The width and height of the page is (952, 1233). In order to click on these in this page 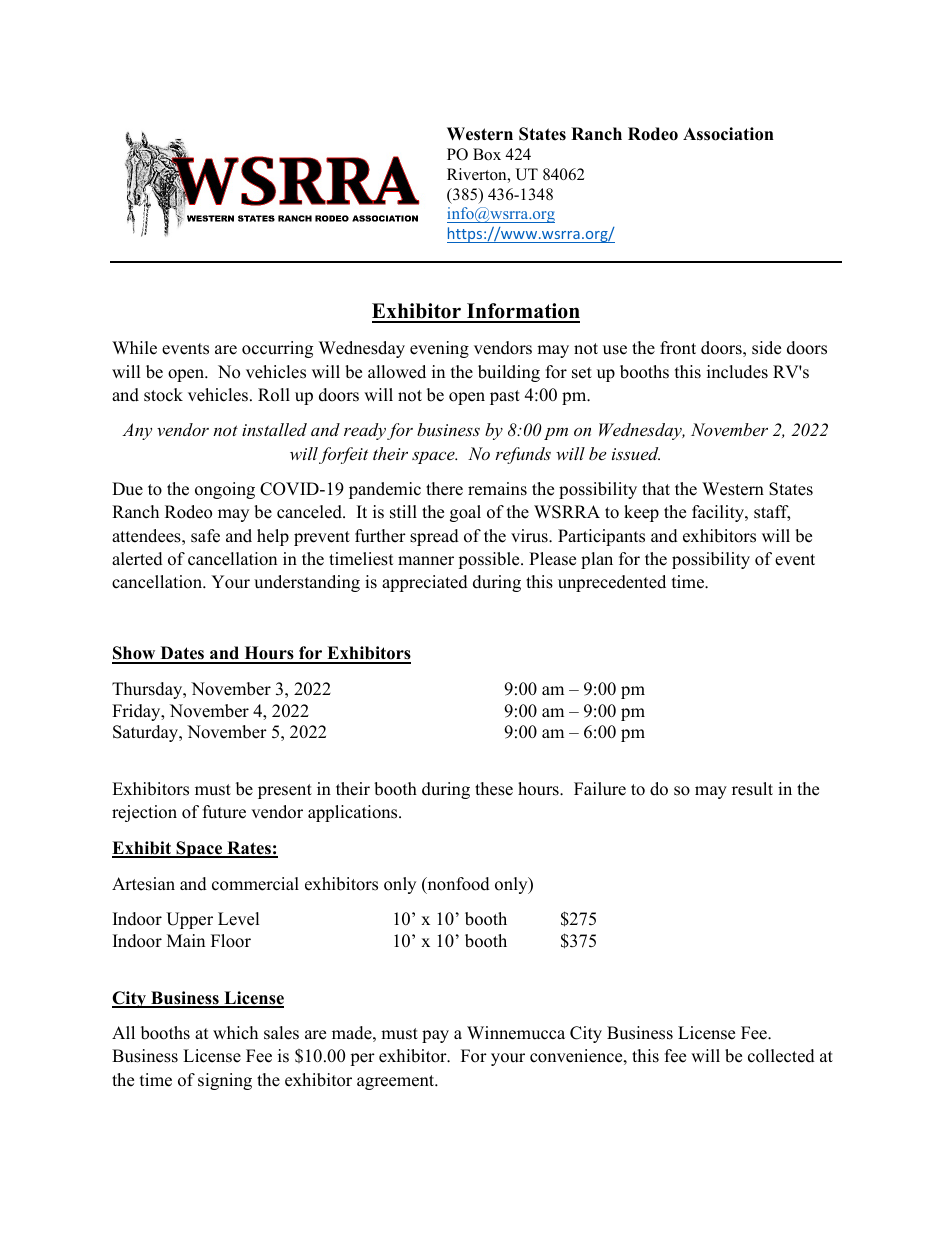, I will do `click(494, 789)`.
